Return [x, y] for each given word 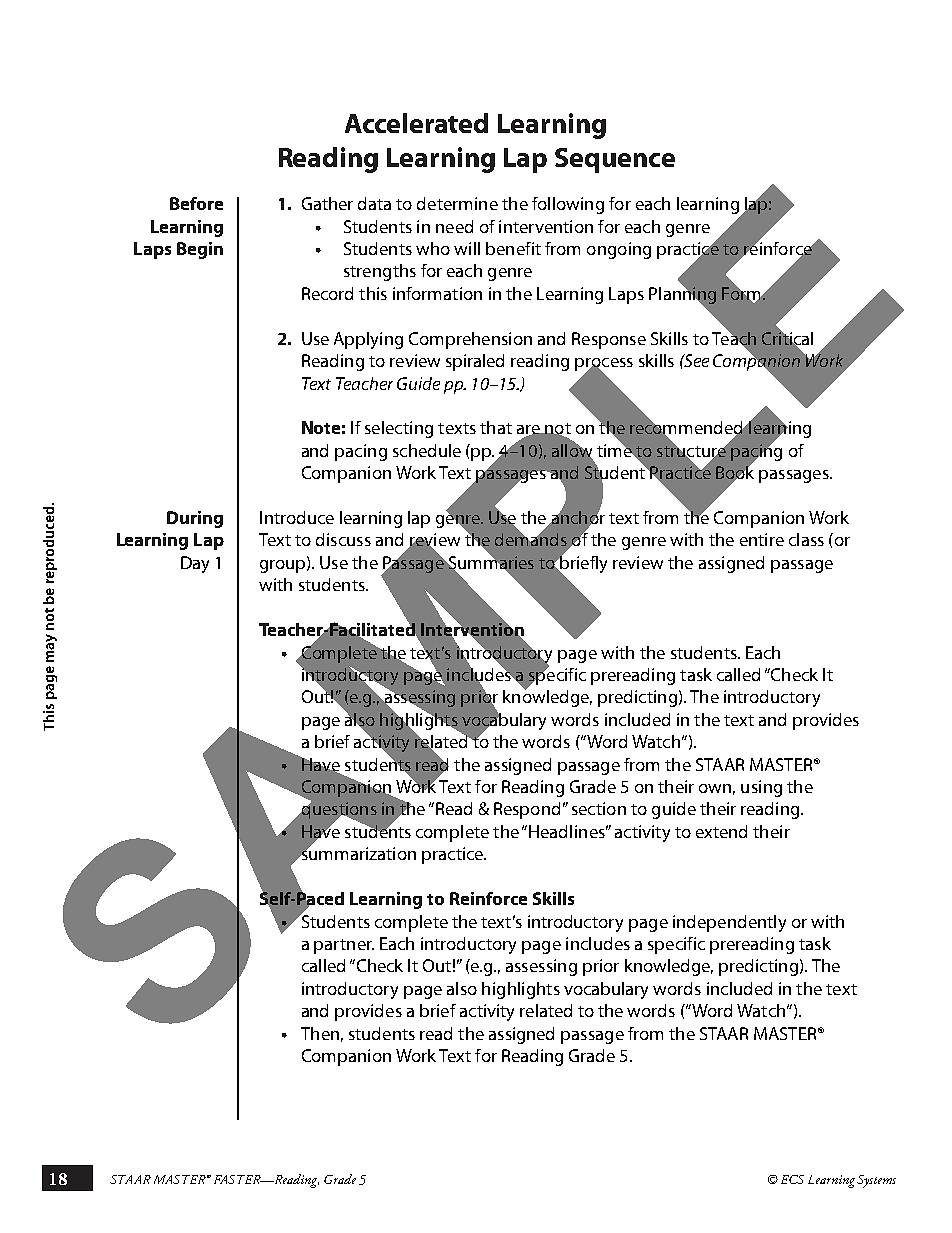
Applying [368, 340]
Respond [527, 810]
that [496, 427]
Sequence [615, 160]
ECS [792, 1179]
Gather [327, 203]
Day [195, 564]
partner [344, 946]
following [568, 205]
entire [762, 539]
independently [729, 923]
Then [320, 1033]
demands [531, 538]
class [806, 539]
